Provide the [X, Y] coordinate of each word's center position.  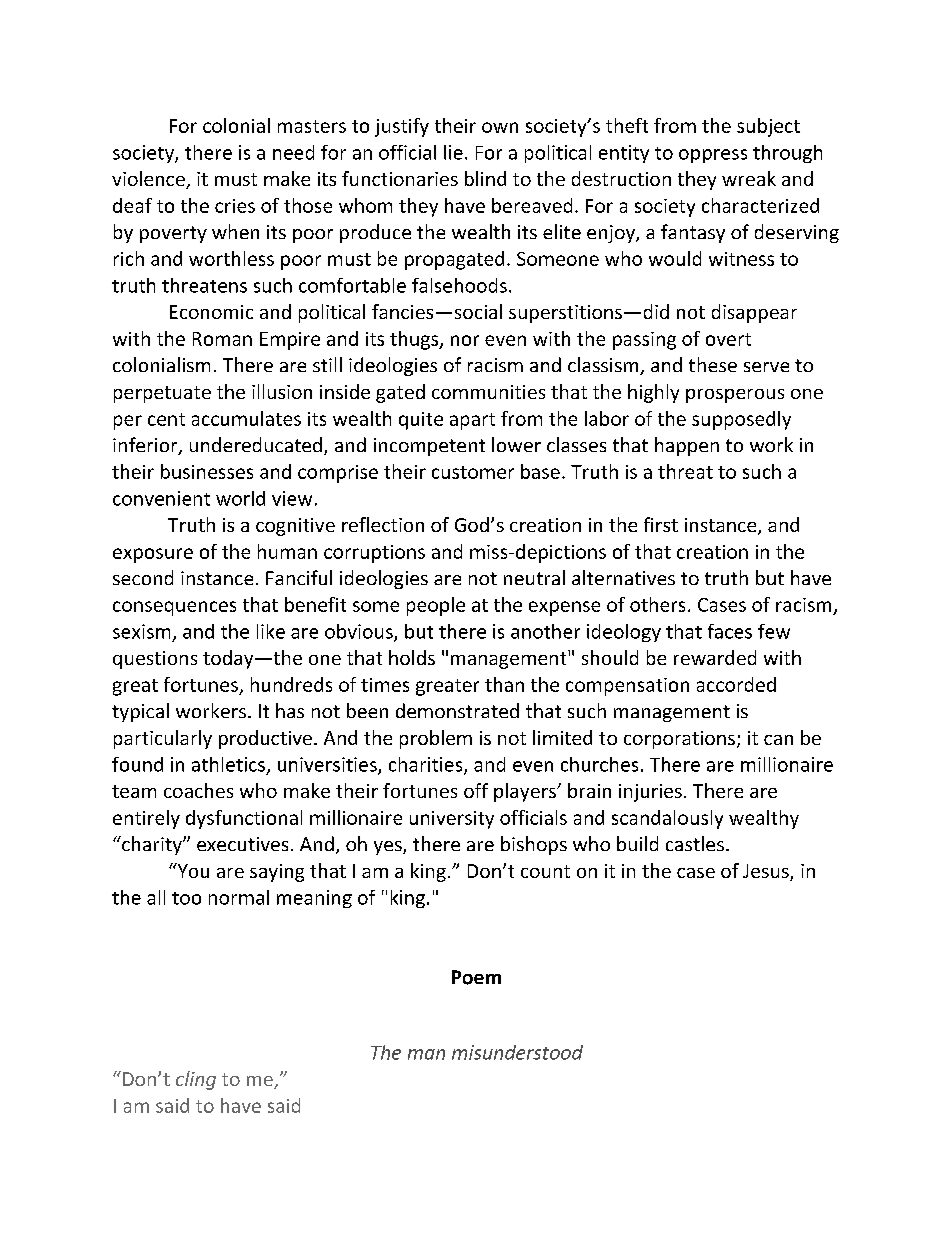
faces [730, 631]
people [436, 606]
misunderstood [517, 1052]
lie [453, 152]
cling [196, 1080]
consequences [174, 608]
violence [149, 180]
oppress [713, 156]
